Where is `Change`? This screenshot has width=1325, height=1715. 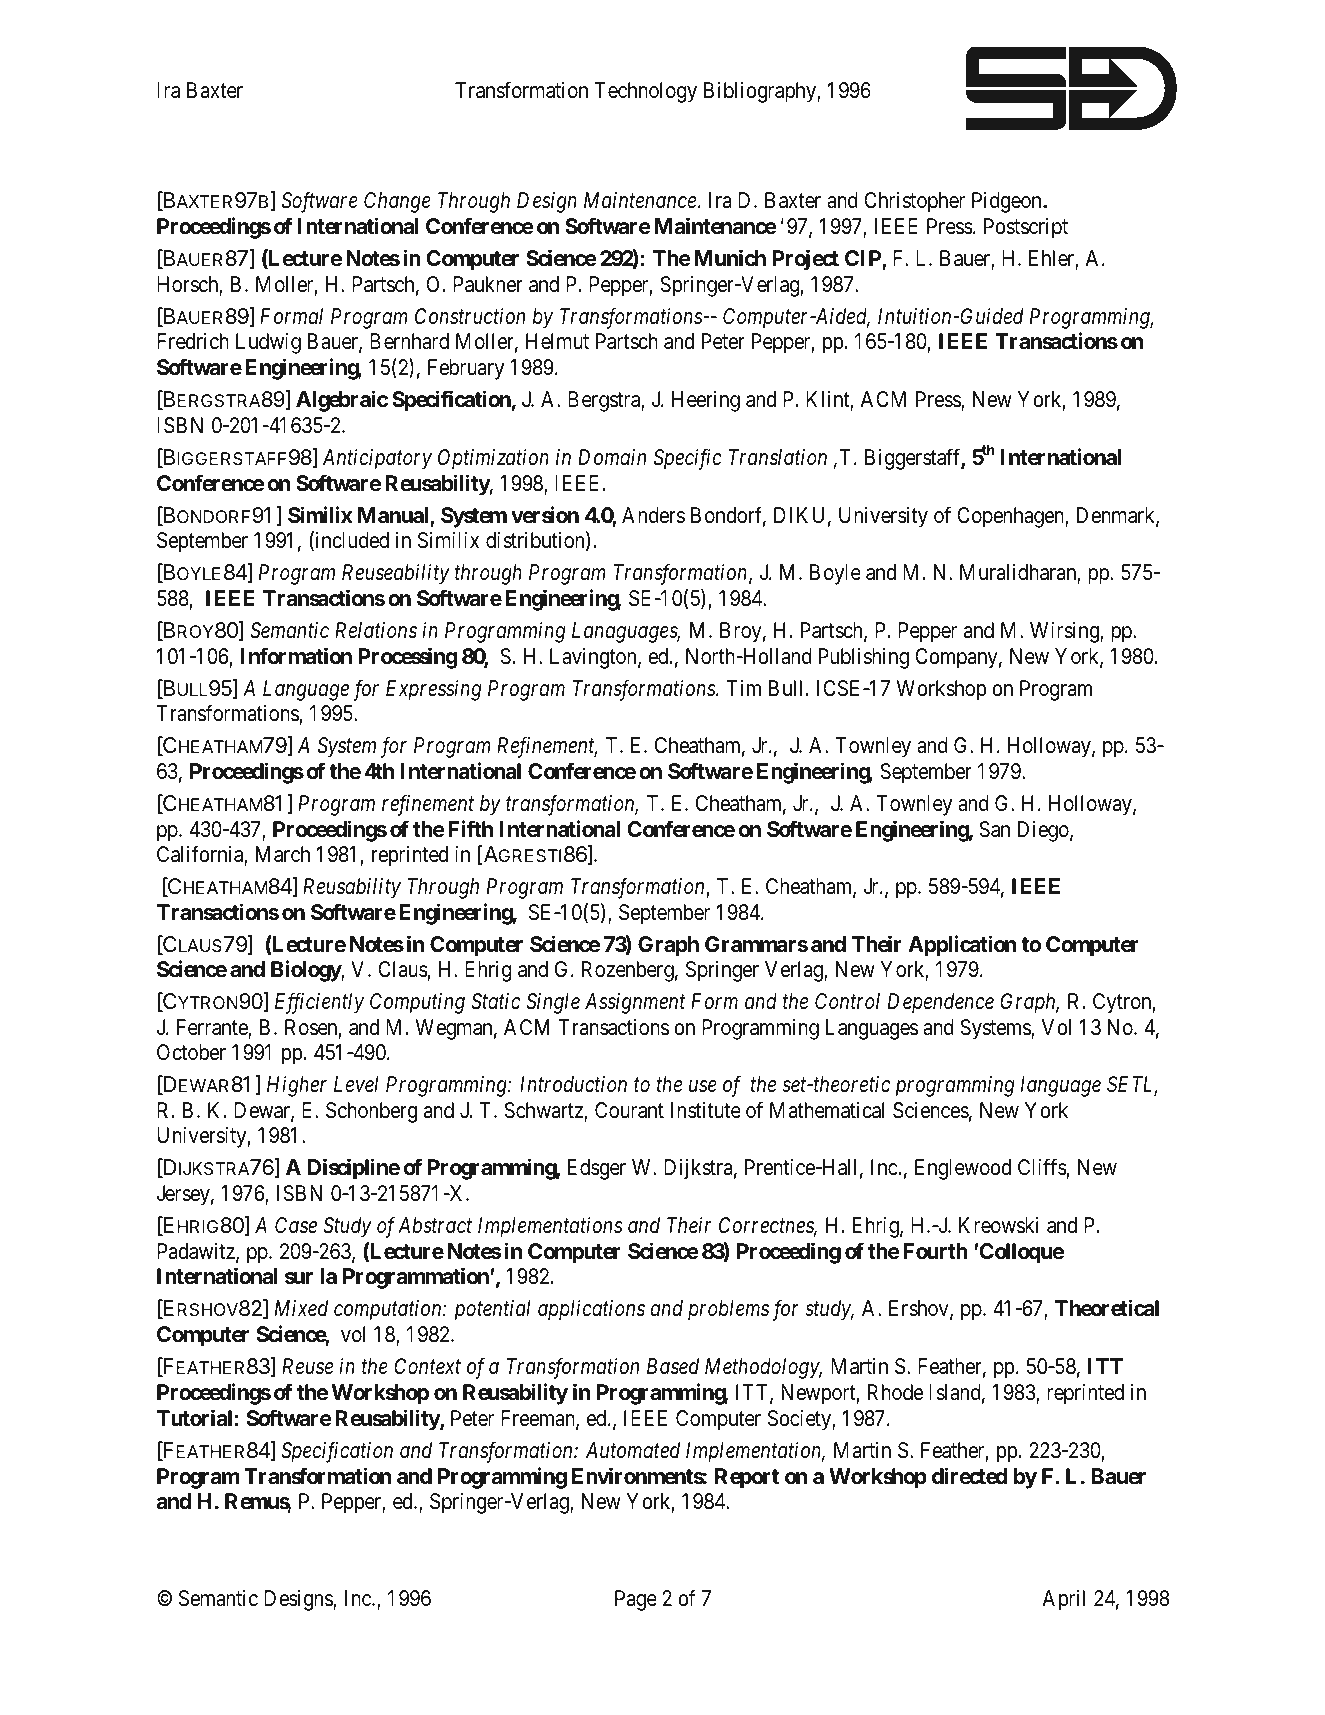
Change is located at coordinates (397, 202).
